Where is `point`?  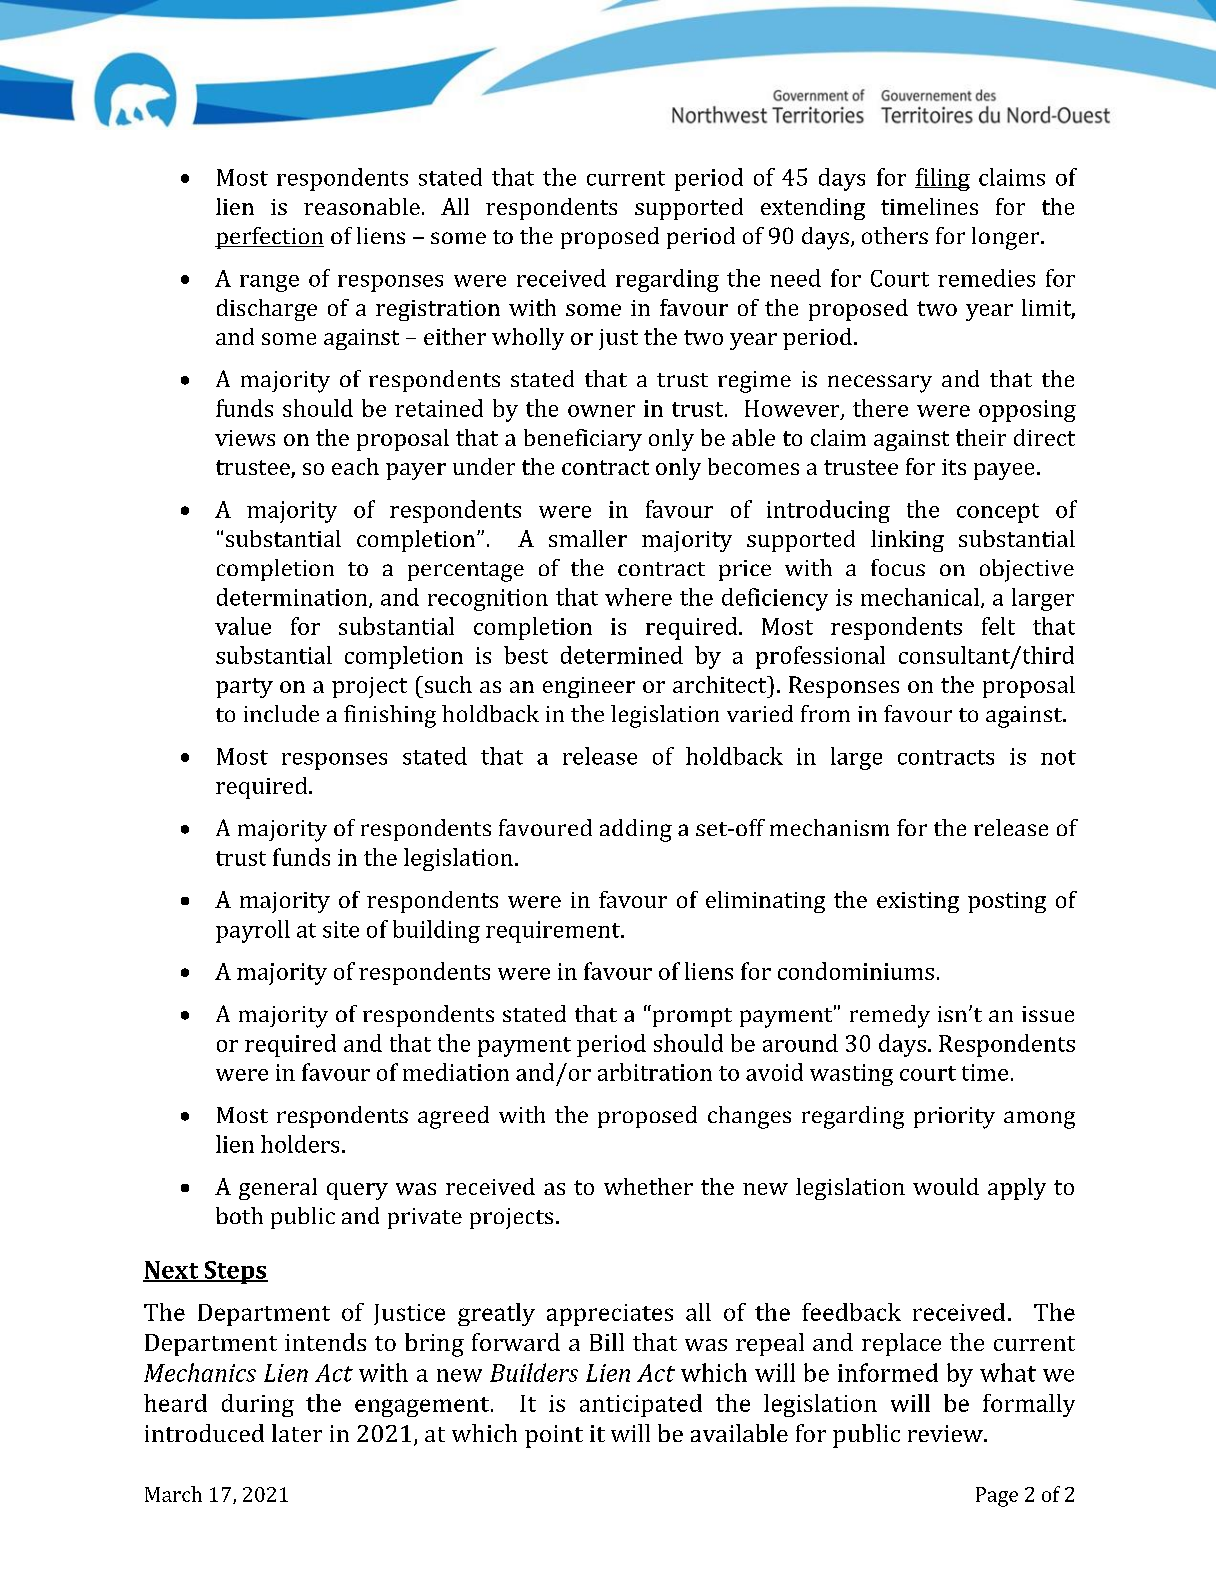
point is located at coordinates (554, 1436).
